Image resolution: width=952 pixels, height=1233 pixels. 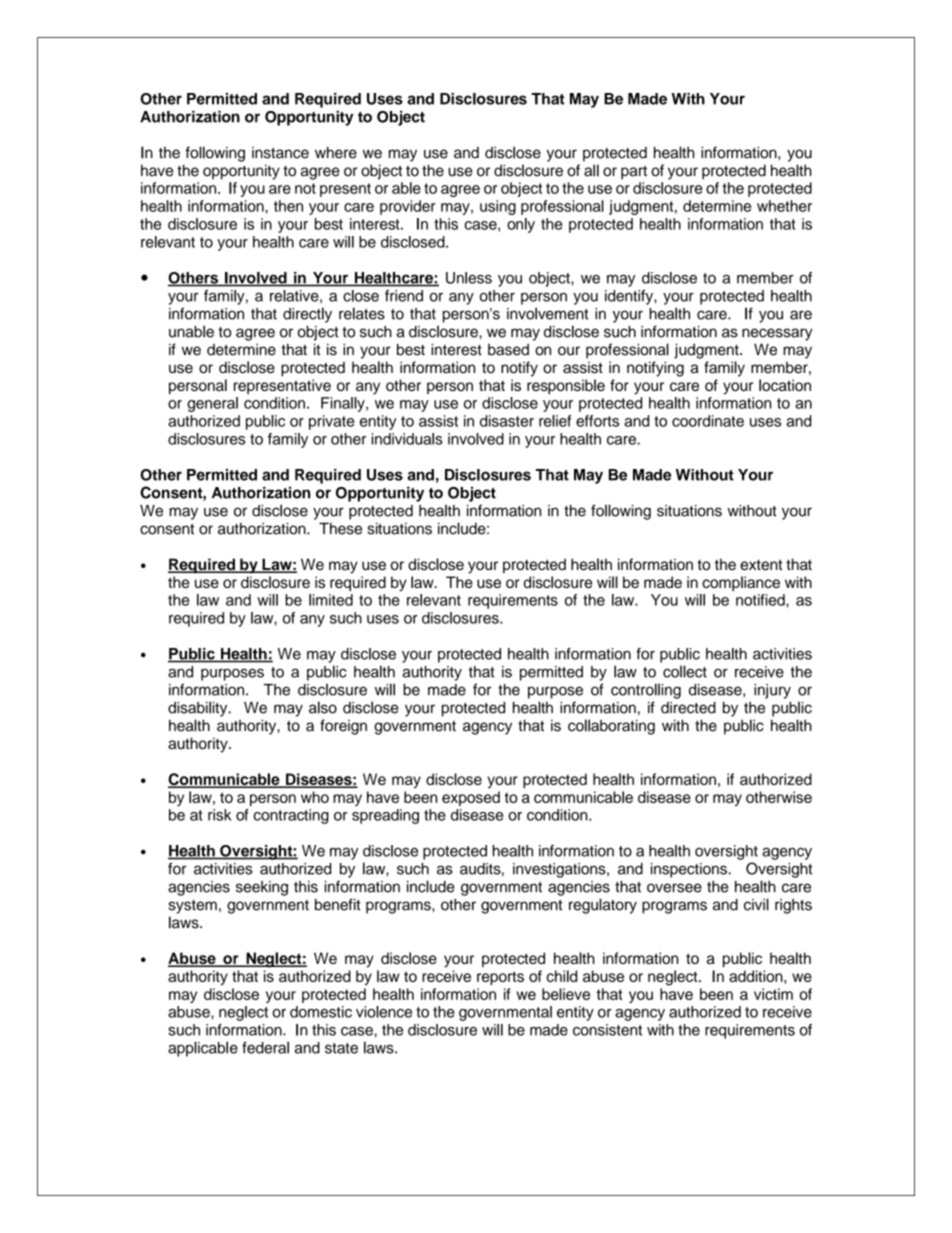 What do you see at coordinates (280, 153) in the screenshot?
I see `instance` at bounding box center [280, 153].
